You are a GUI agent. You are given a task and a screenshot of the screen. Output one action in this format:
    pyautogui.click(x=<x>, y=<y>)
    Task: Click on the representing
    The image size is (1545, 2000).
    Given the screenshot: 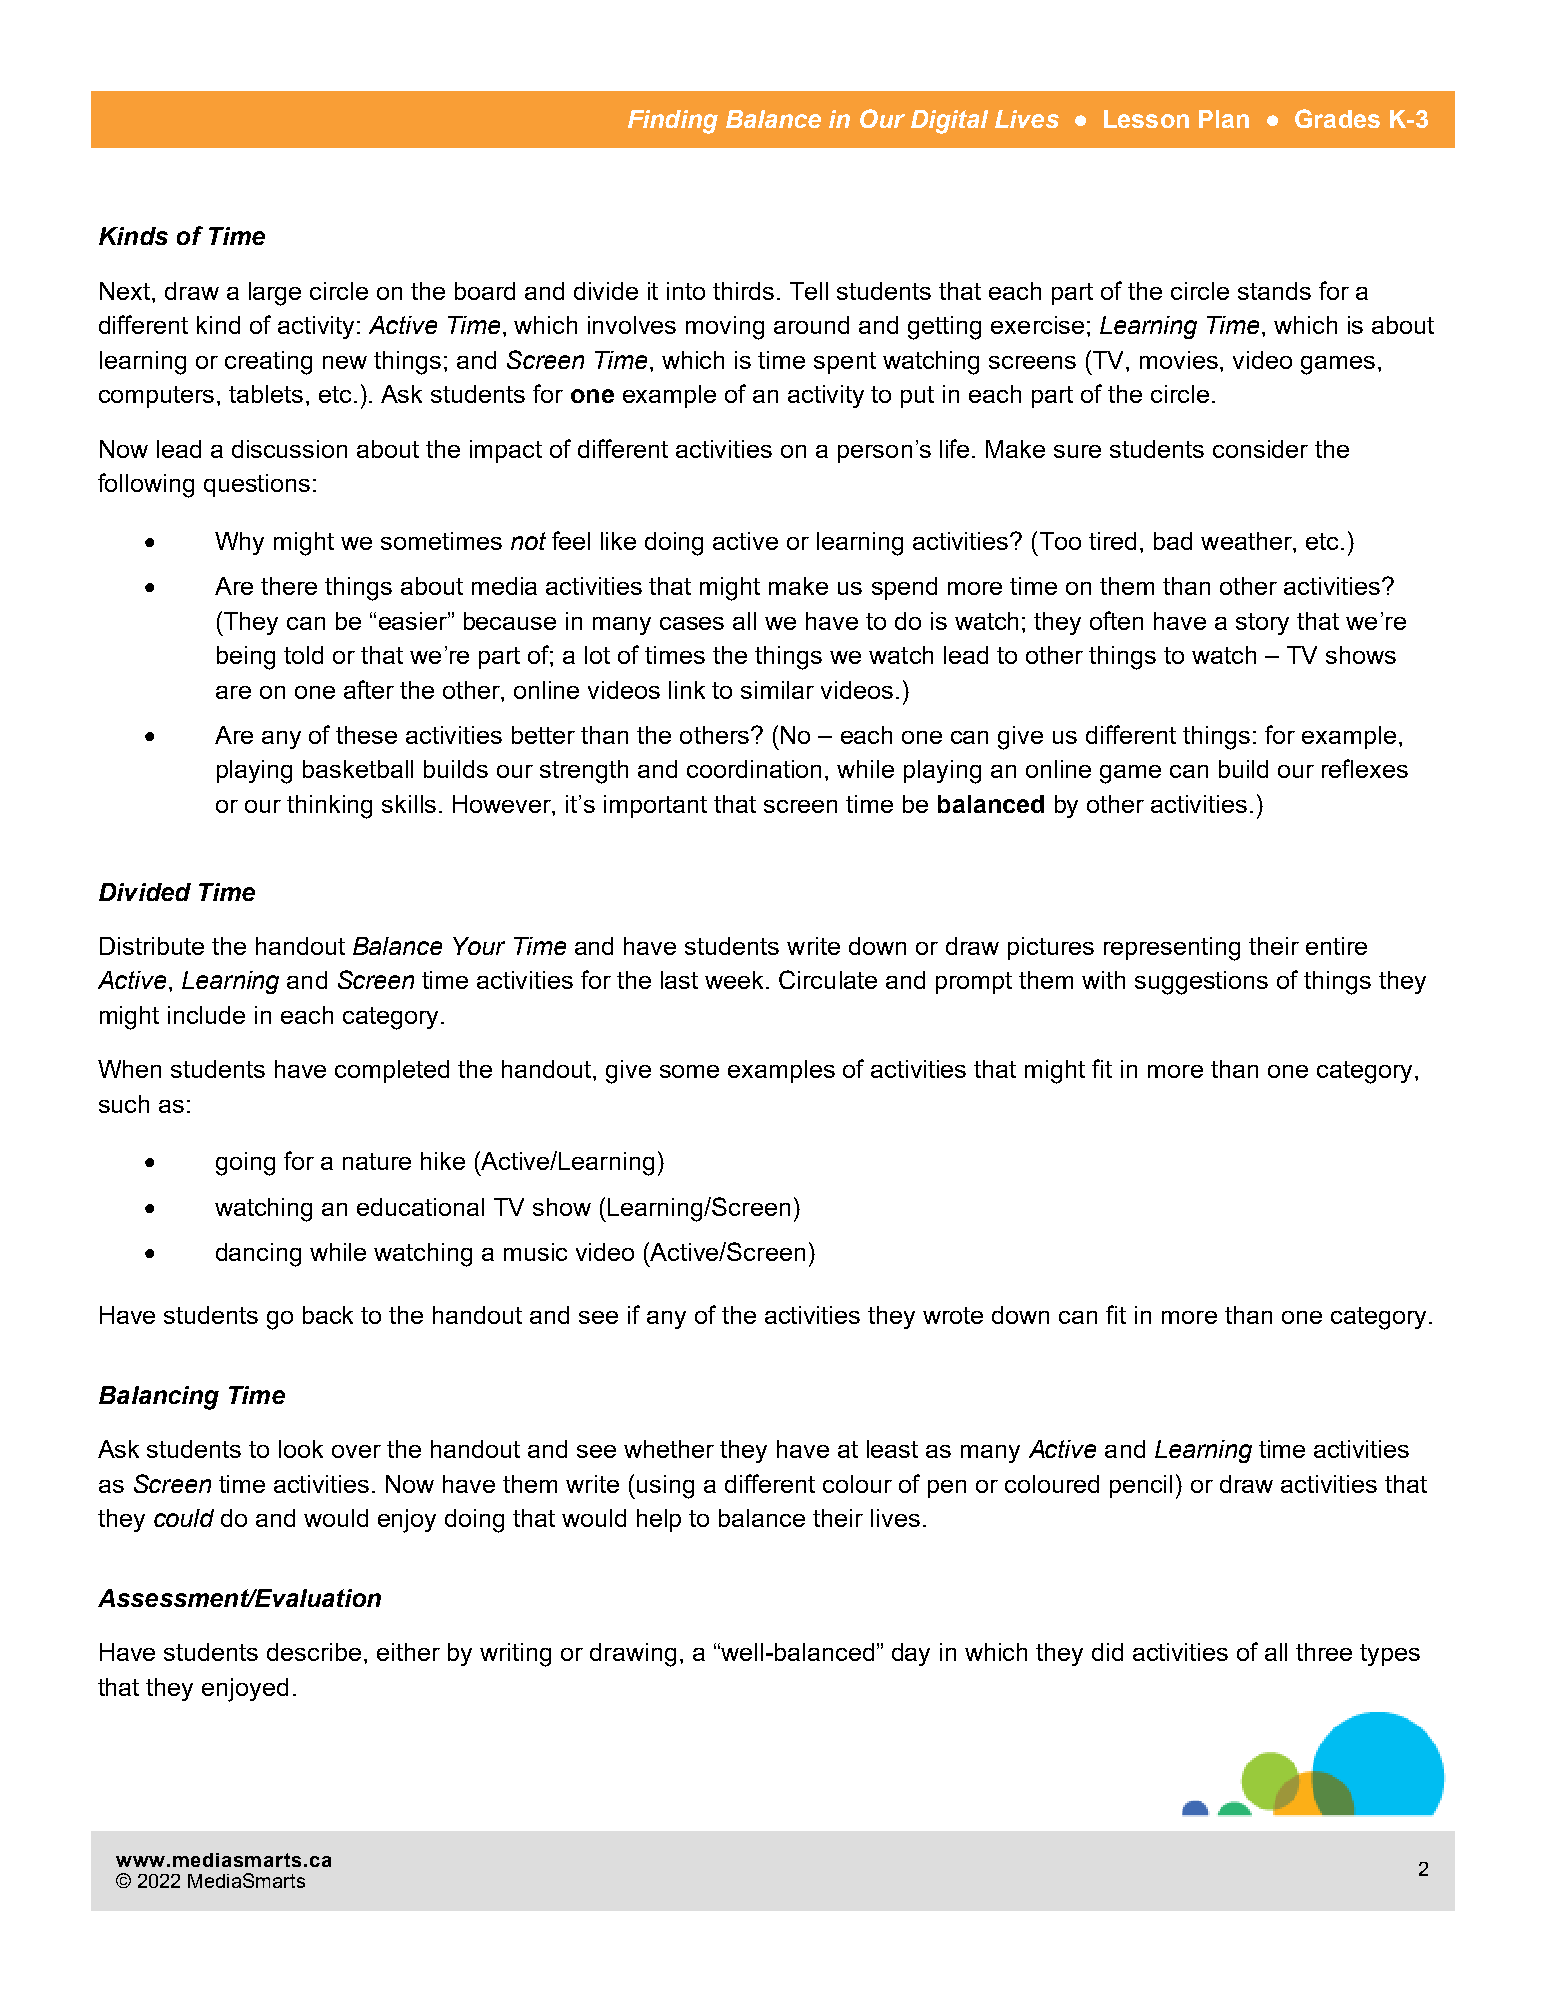 What is the action you would take?
    pyautogui.click(x=1172, y=949)
